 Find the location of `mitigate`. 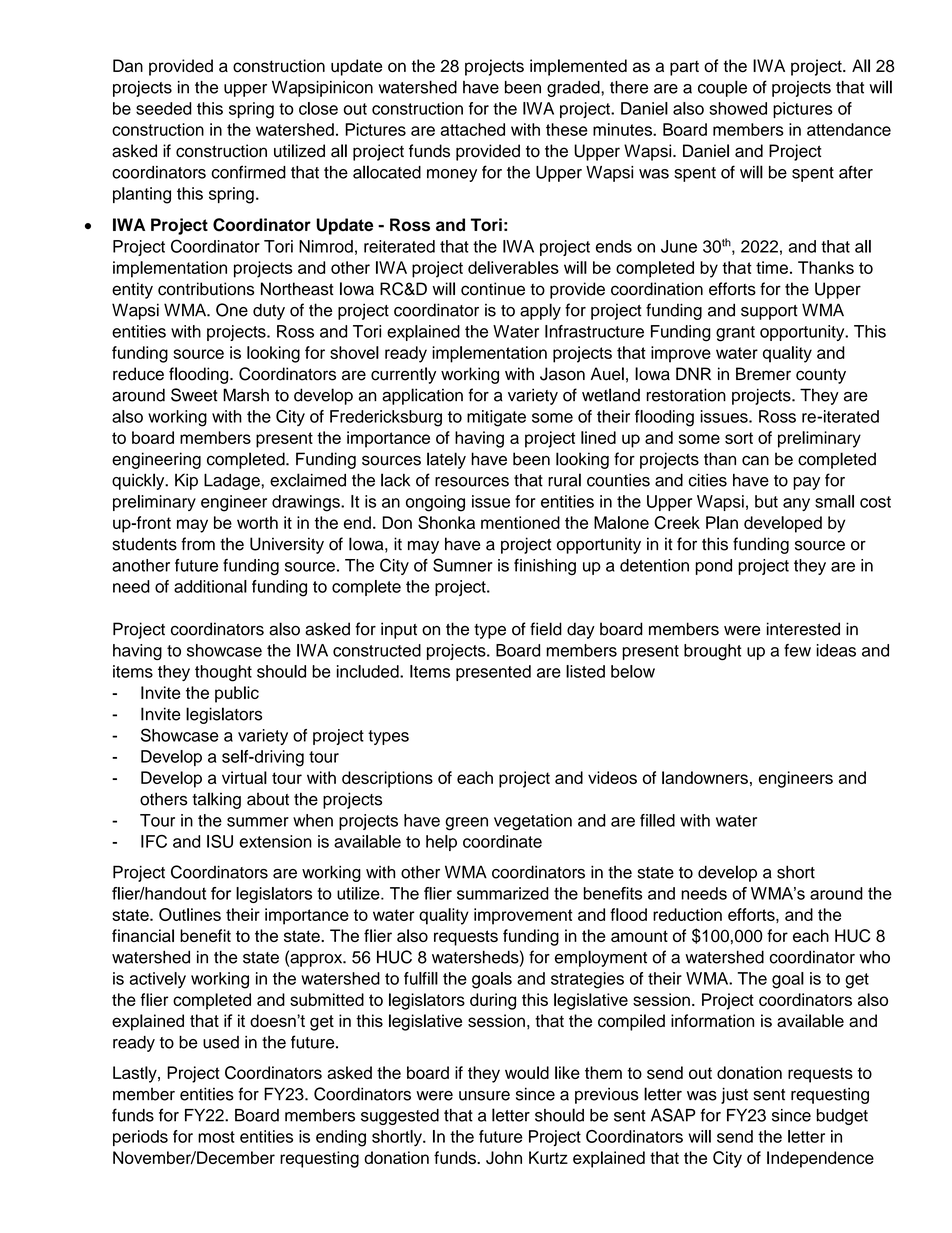

mitigate is located at coordinates (496, 418).
